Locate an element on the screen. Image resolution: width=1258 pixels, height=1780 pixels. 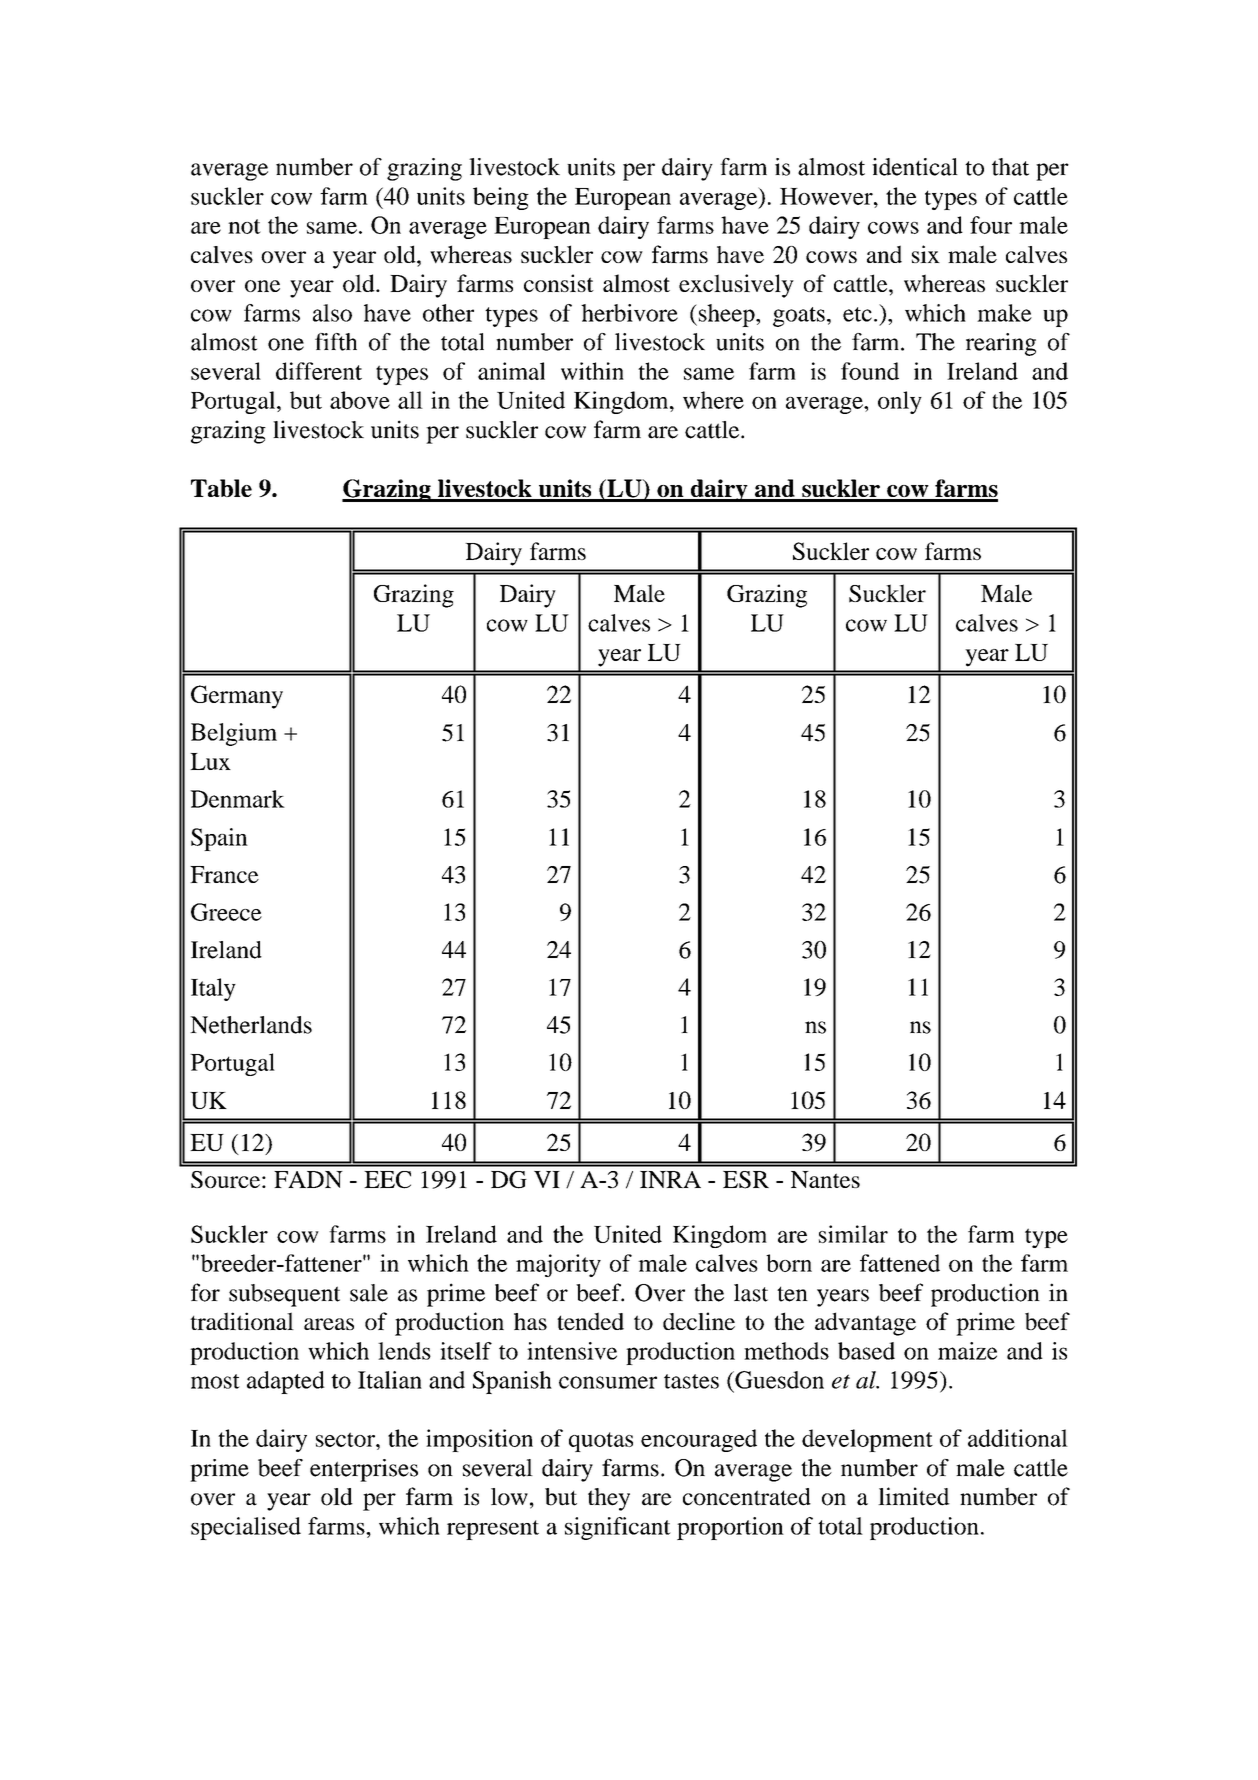
only is located at coordinates (900, 402).
